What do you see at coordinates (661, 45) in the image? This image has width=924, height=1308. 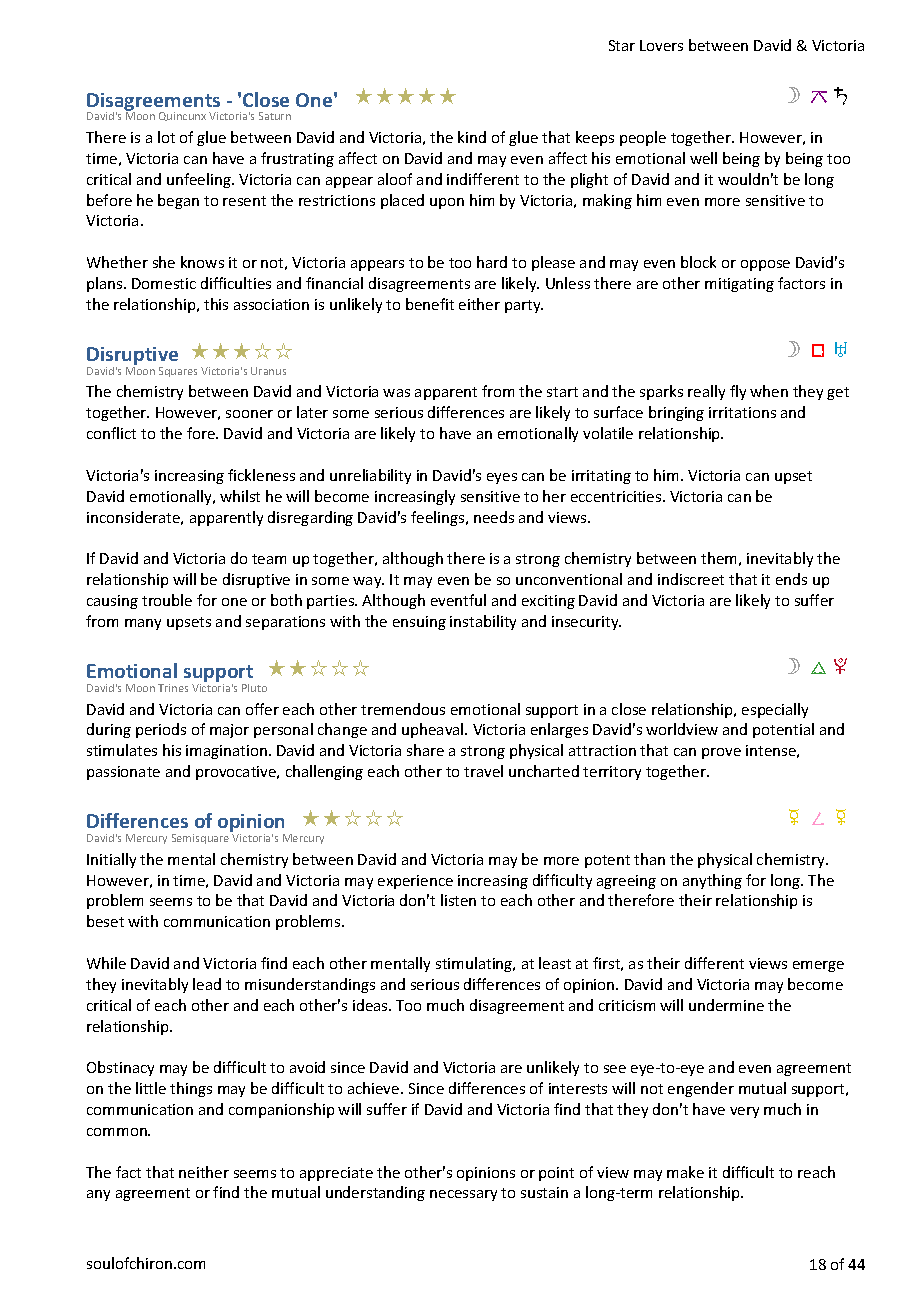 I see `Lovers` at bounding box center [661, 45].
